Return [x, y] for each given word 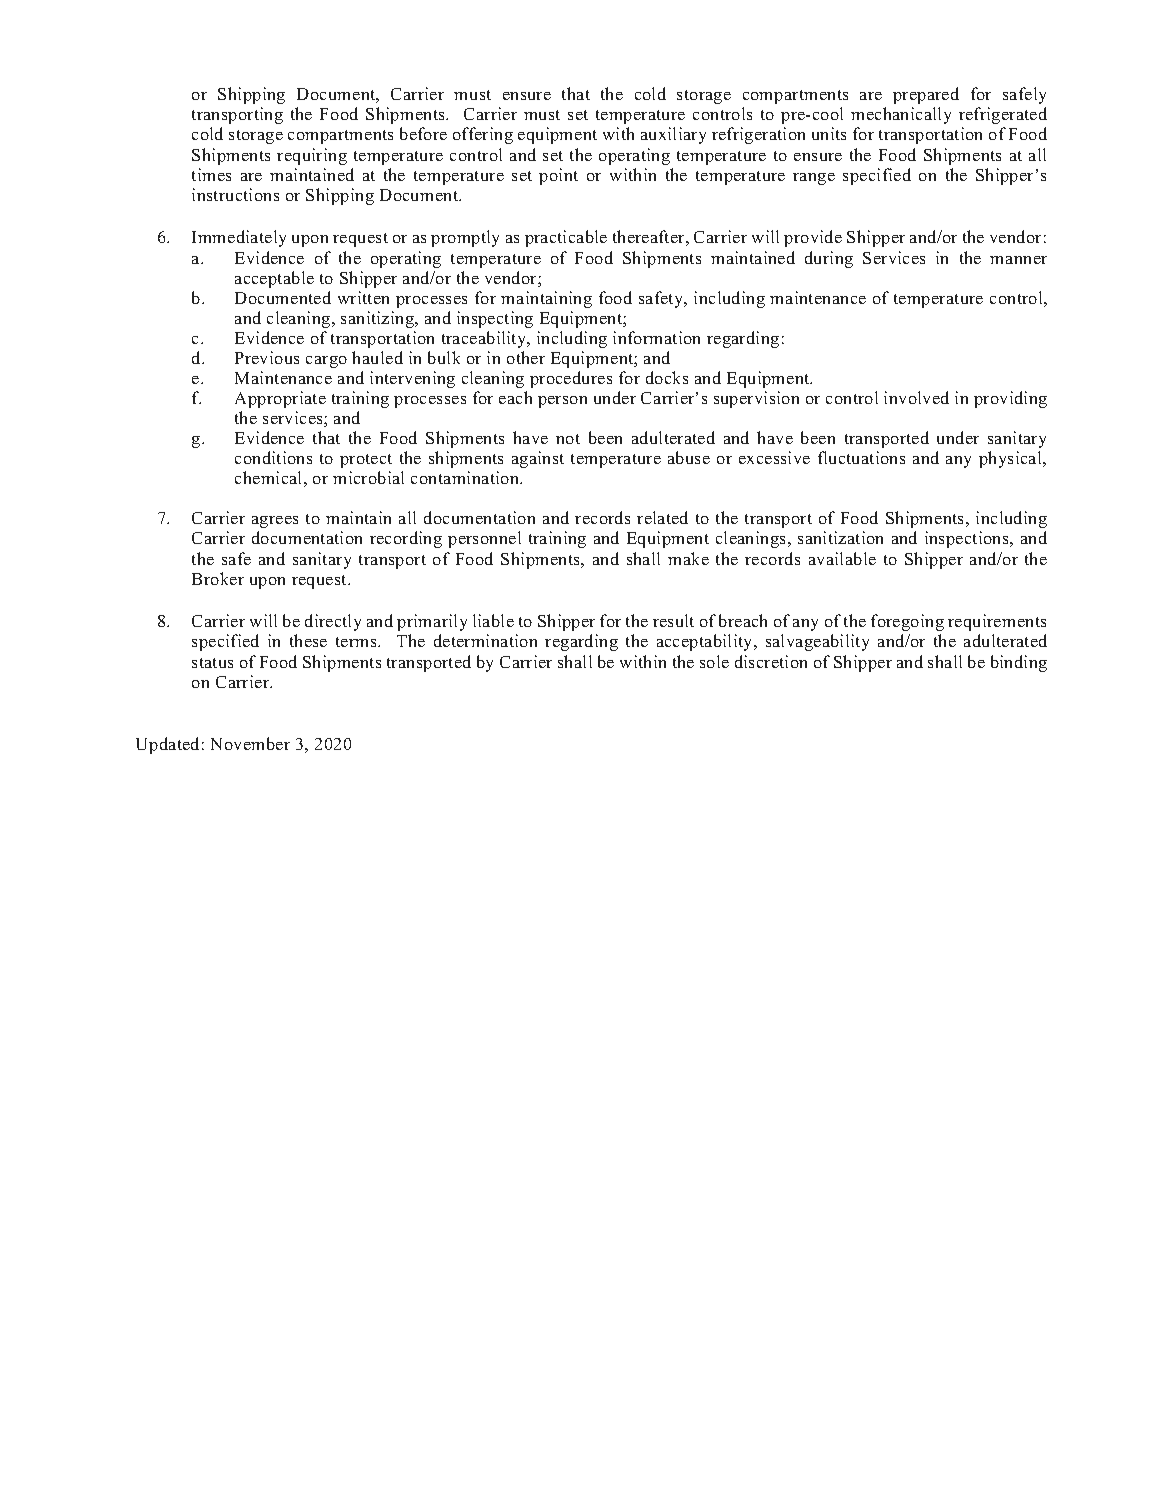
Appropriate [280, 399]
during [829, 259]
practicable [566, 238]
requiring [312, 156]
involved [916, 397]
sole [714, 661]
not [568, 439]
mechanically [901, 115]
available [842, 558]
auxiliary [673, 135]
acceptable [274, 279]
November [250, 743]
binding [1019, 663]
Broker [218, 578]
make [688, 558]
